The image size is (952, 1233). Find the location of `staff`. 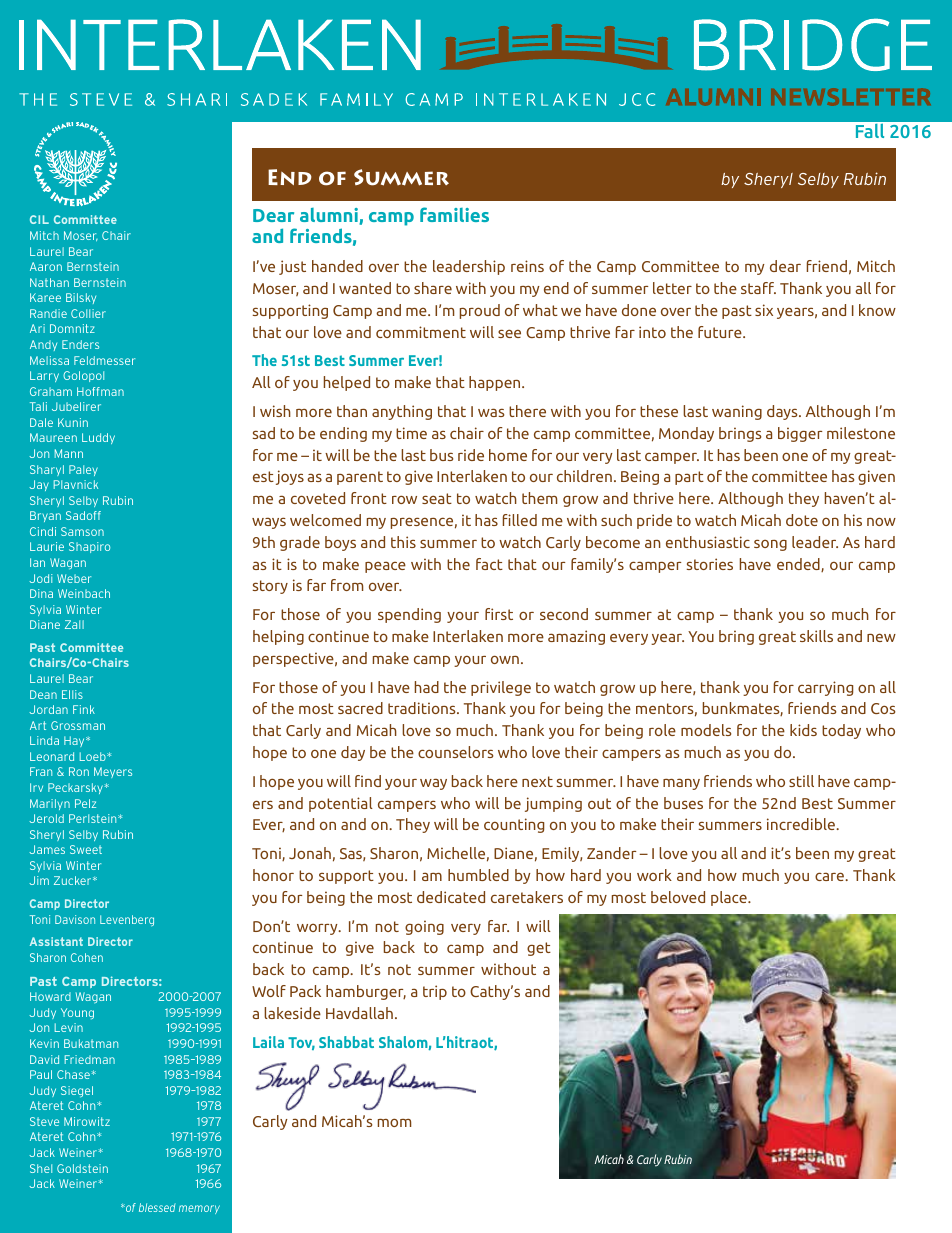

staff is located at coordinates (758, 288).
